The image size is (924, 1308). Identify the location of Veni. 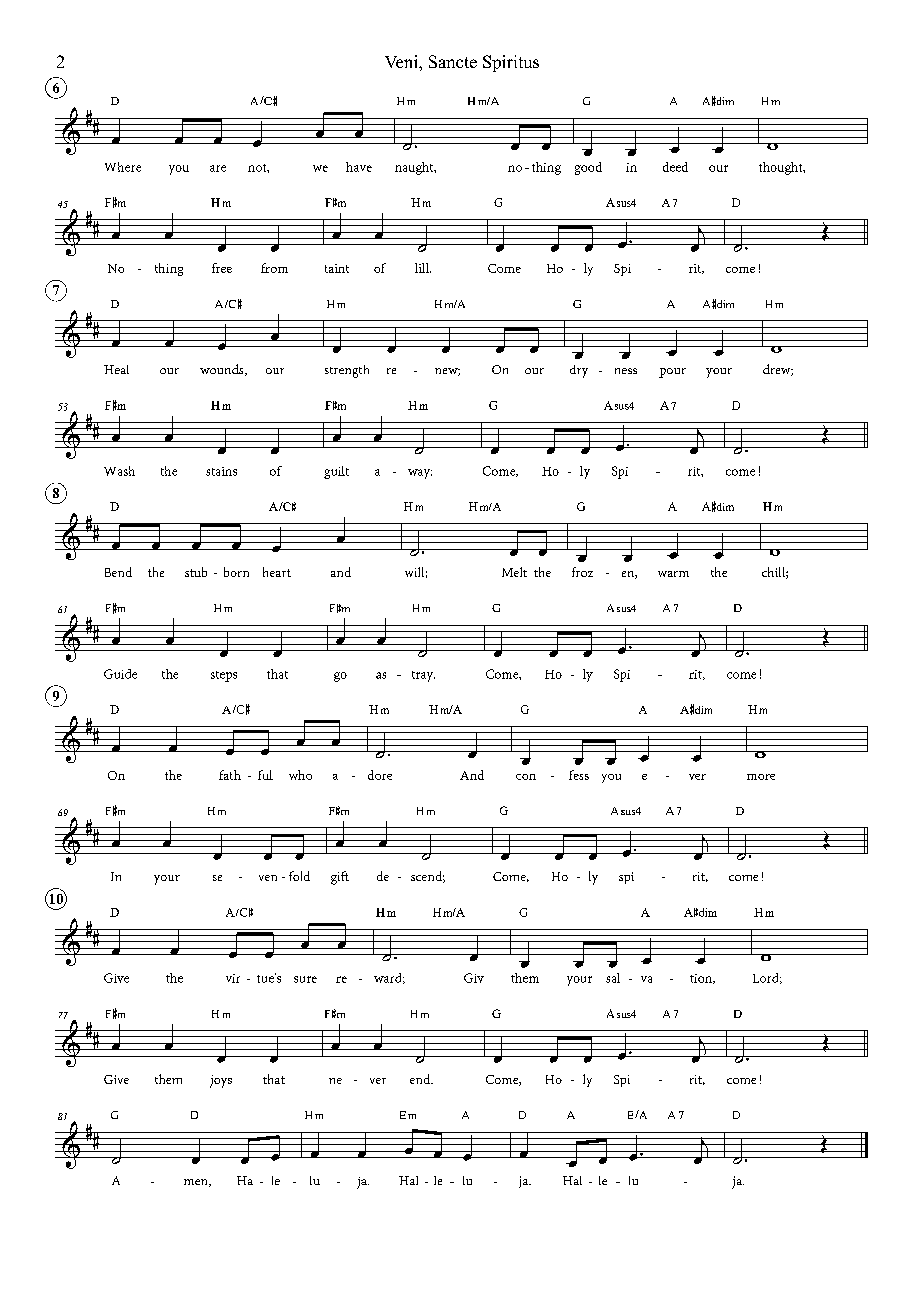
(402, 61).
